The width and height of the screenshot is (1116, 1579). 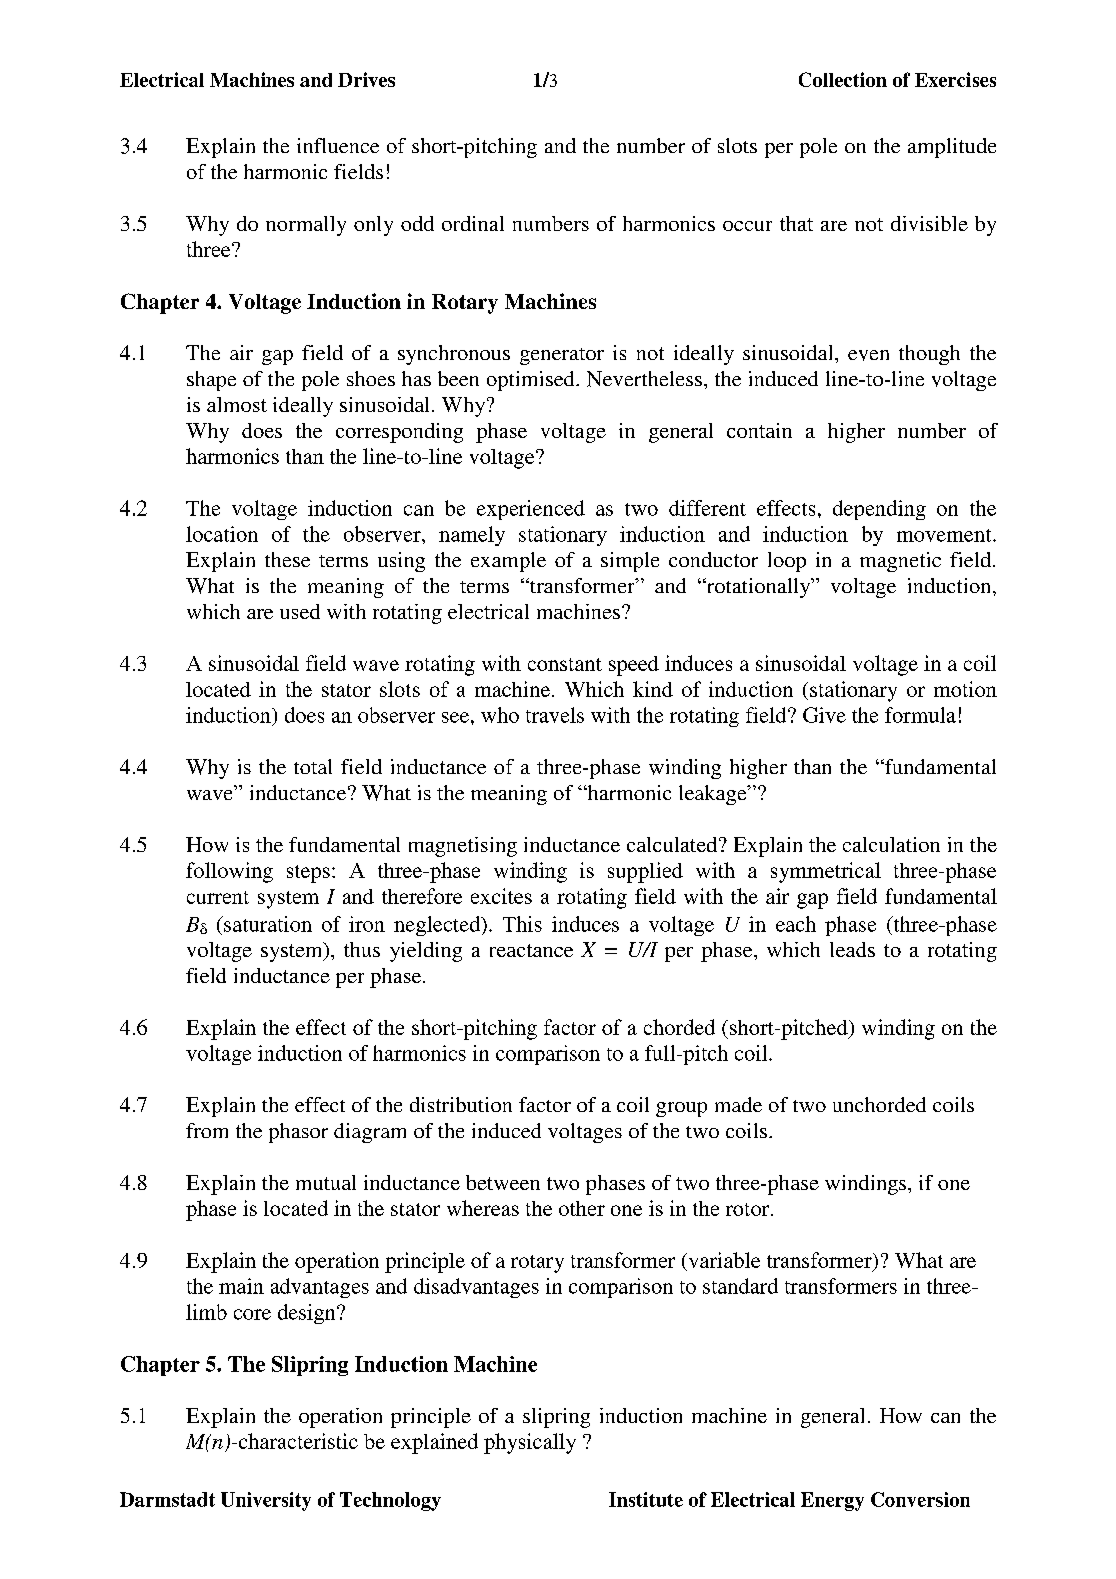 I want to click on saturation, so click(x=267, y=924).
